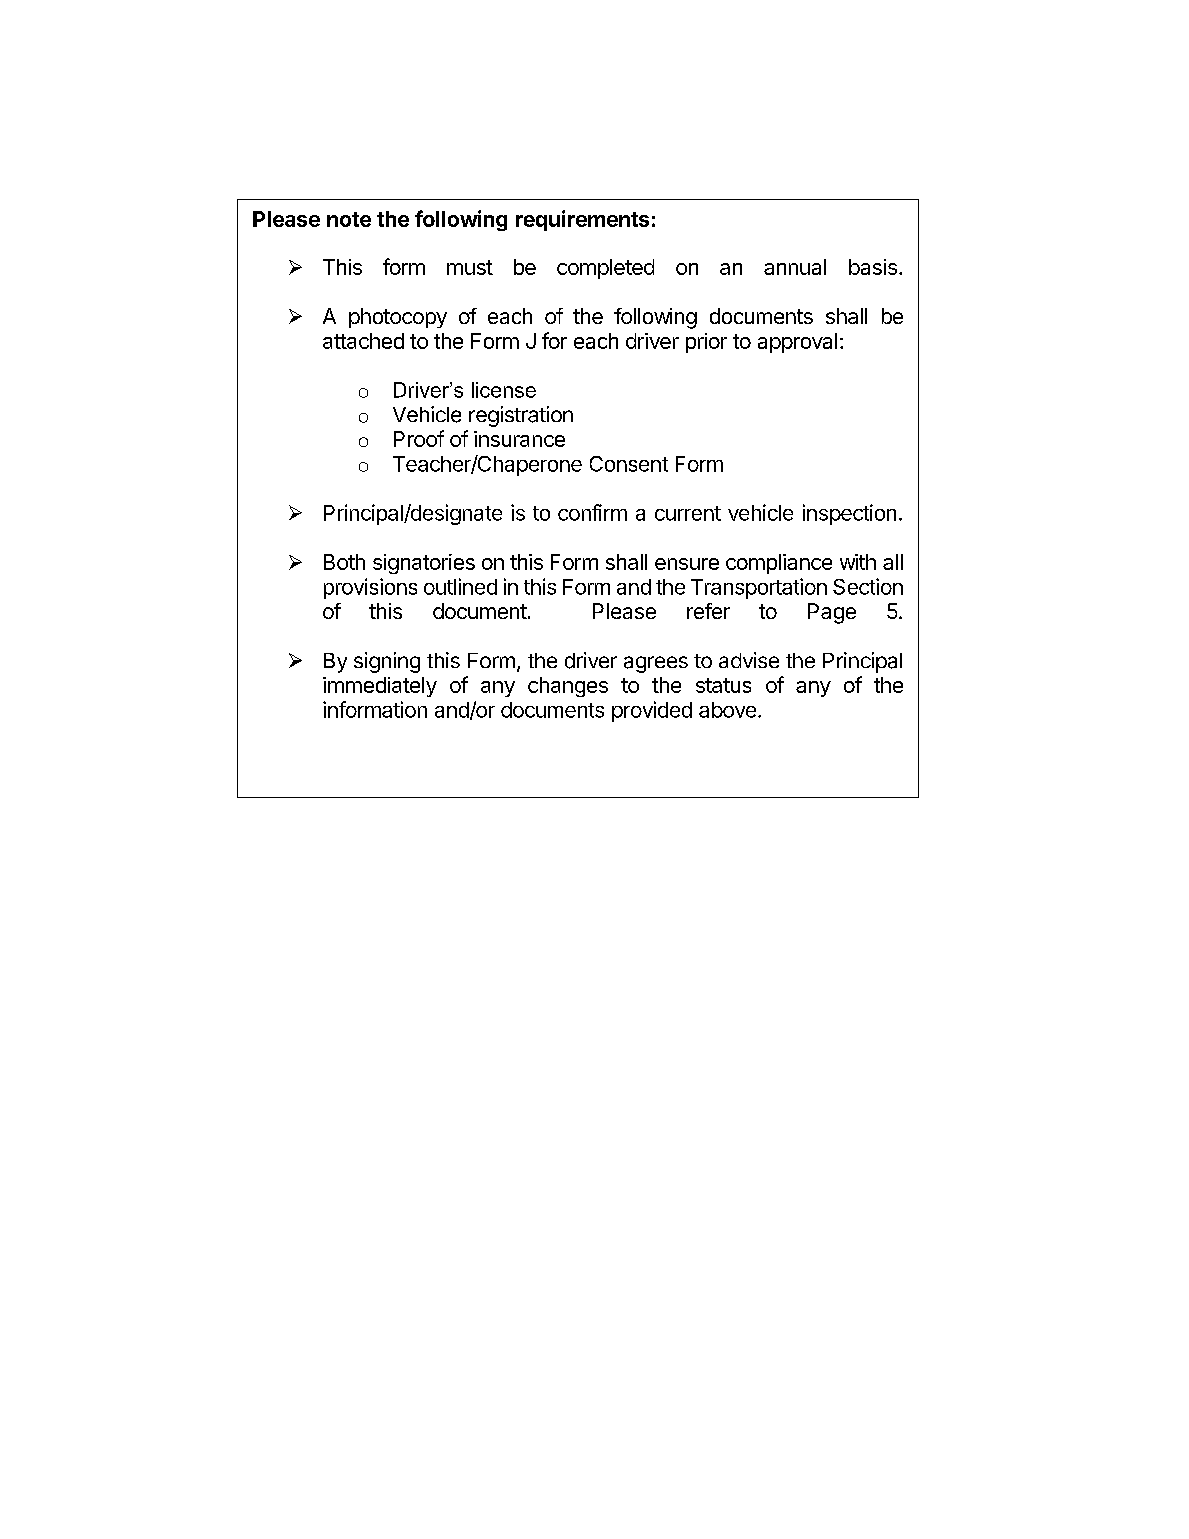  Describe the element at coordinates (424, 564) in the screenshot. I see `signatories` at that location.
